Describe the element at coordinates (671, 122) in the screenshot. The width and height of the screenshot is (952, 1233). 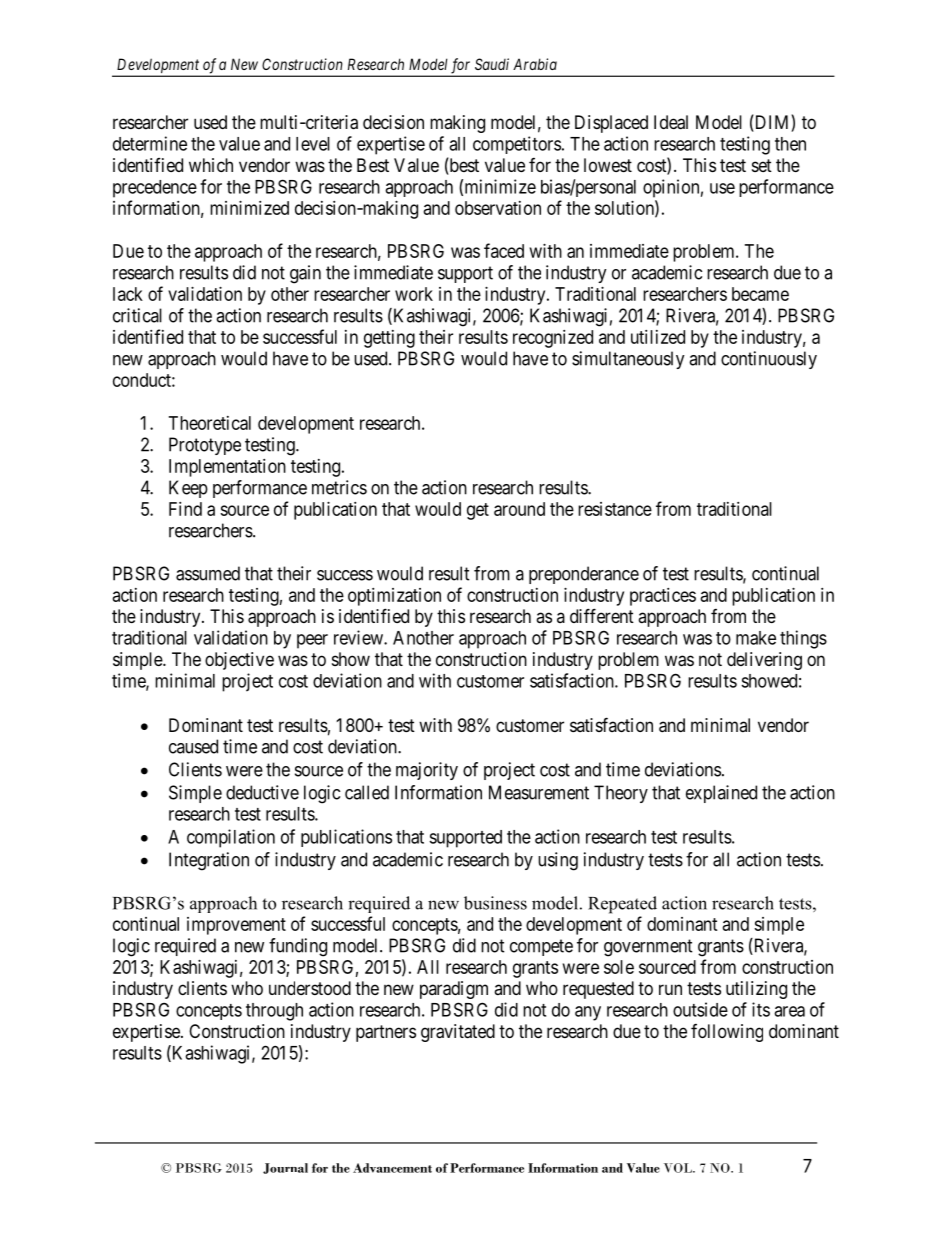
I see `Ideal` at that location.
